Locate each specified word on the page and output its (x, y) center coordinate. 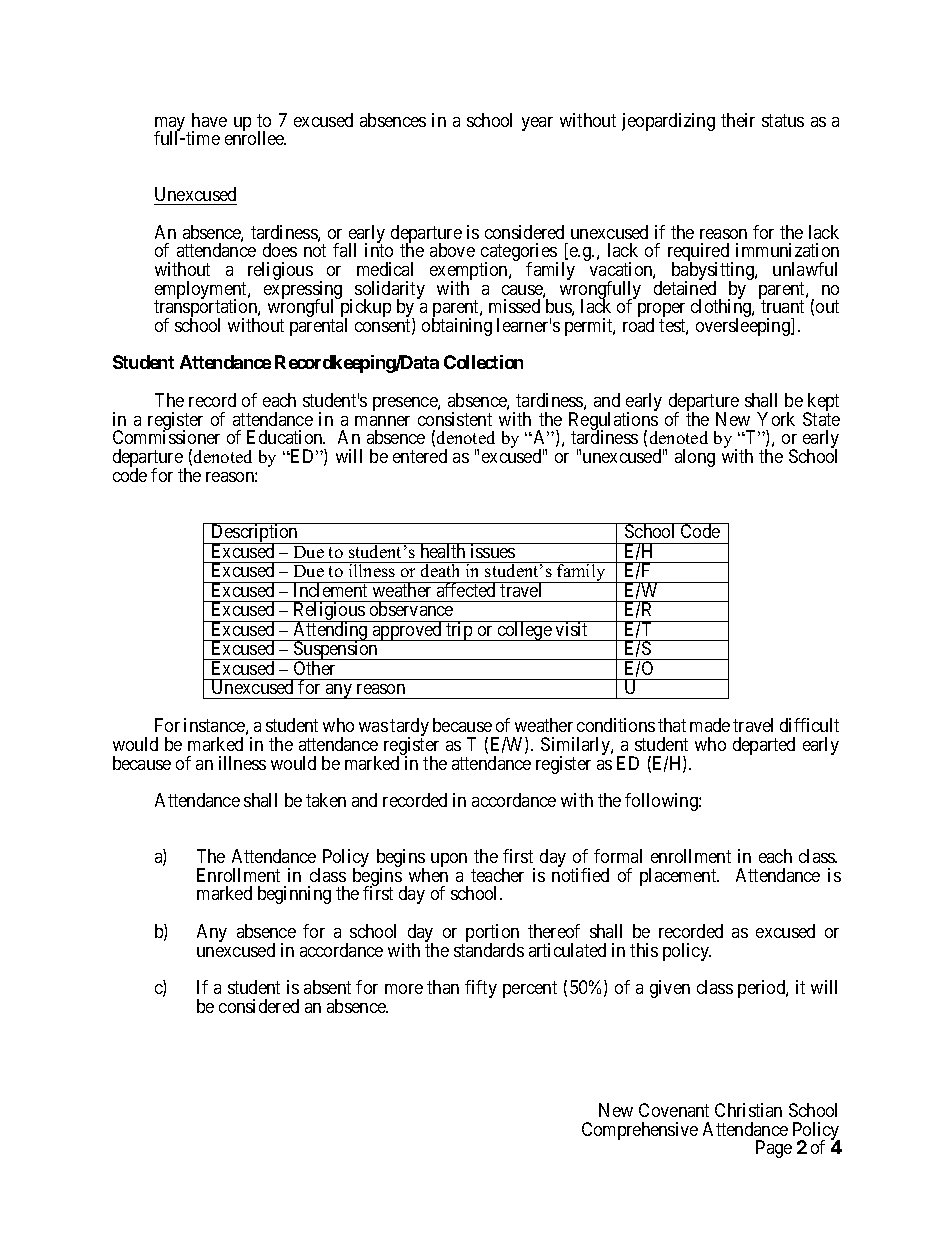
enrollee (255, 138)
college (524, 631)
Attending (330, 632)
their (738, 120)
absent (327, 987)
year (537, 124)
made (710, 725)
